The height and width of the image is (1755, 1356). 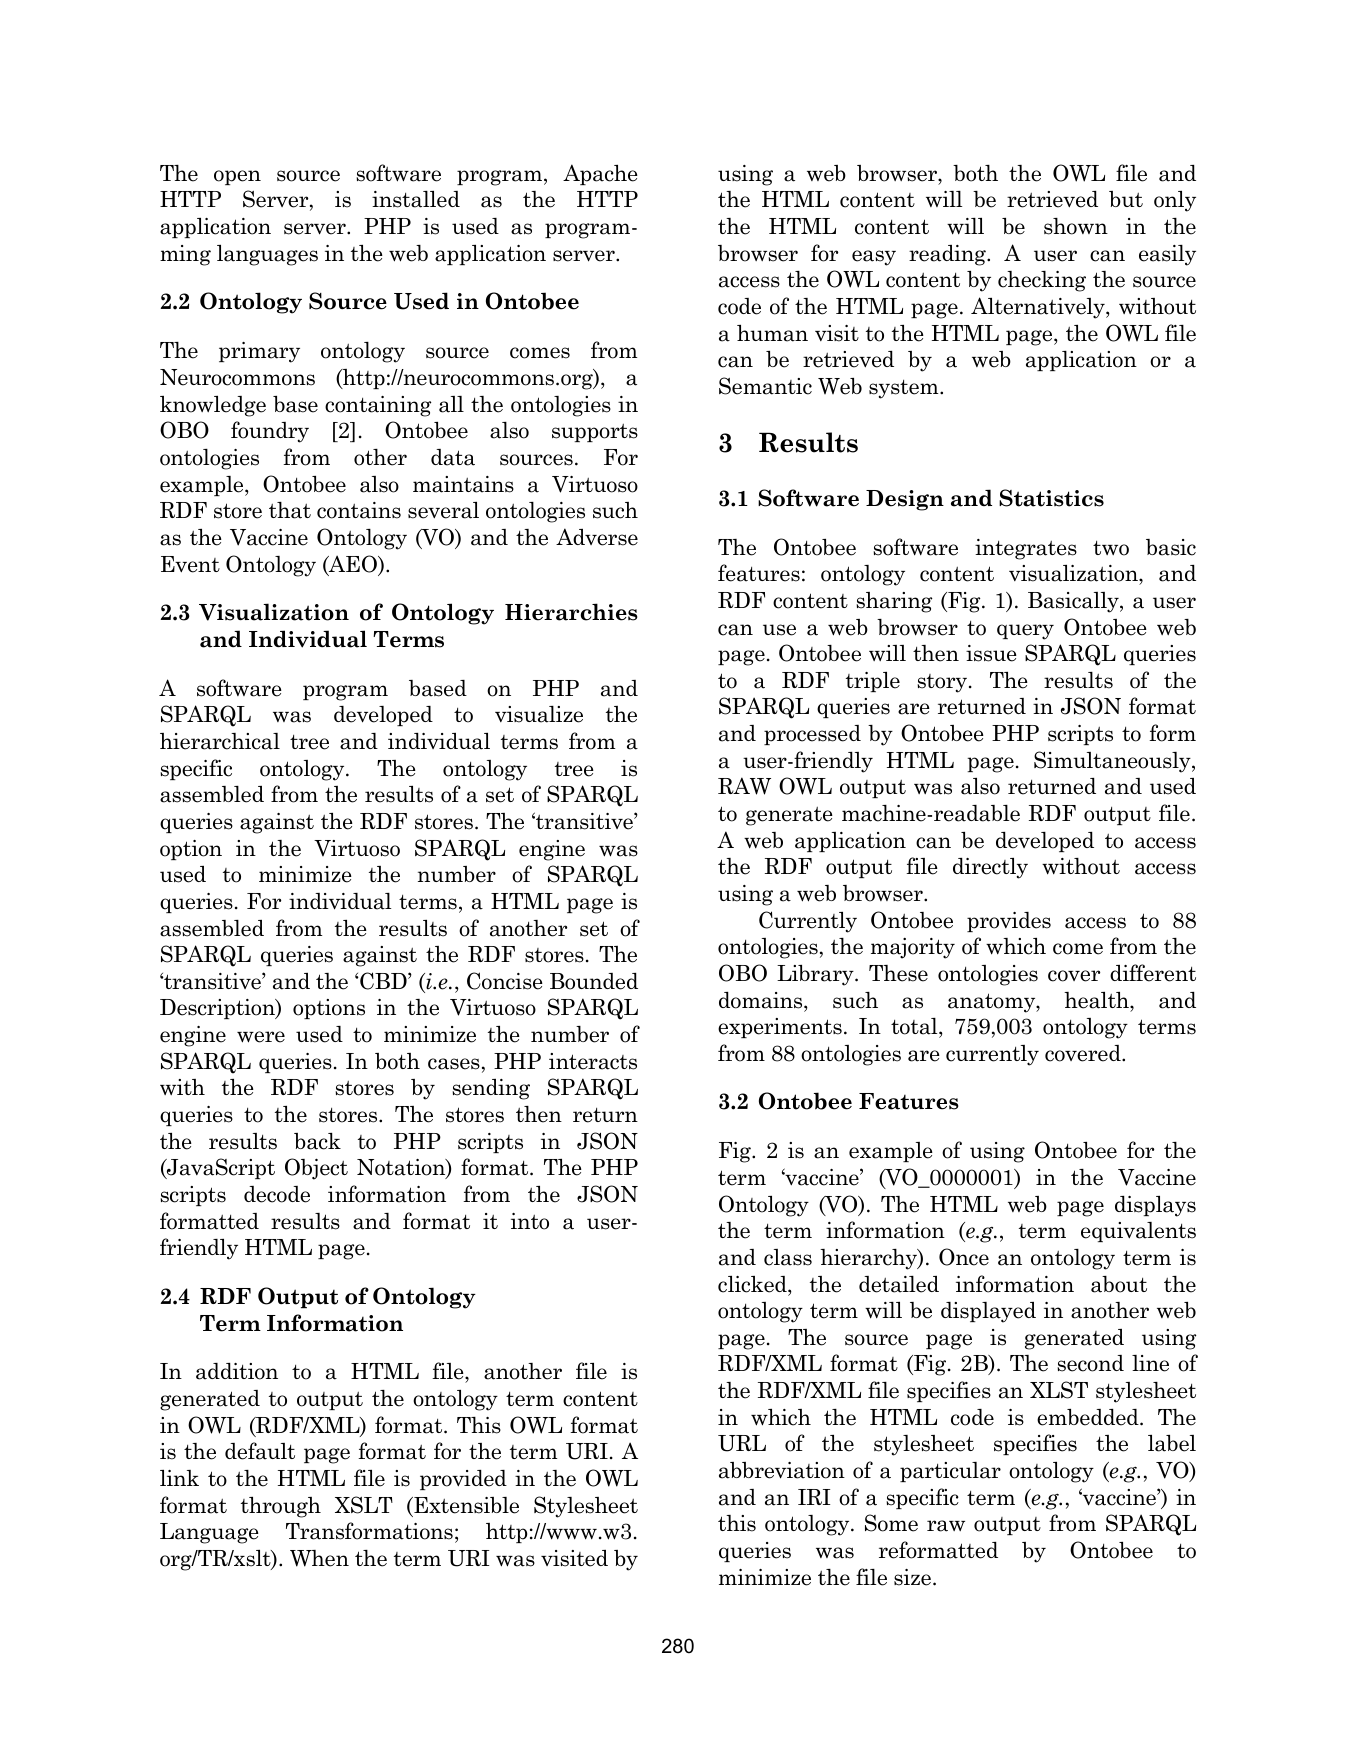 I want to click on open, so click(x=237, y=177).
